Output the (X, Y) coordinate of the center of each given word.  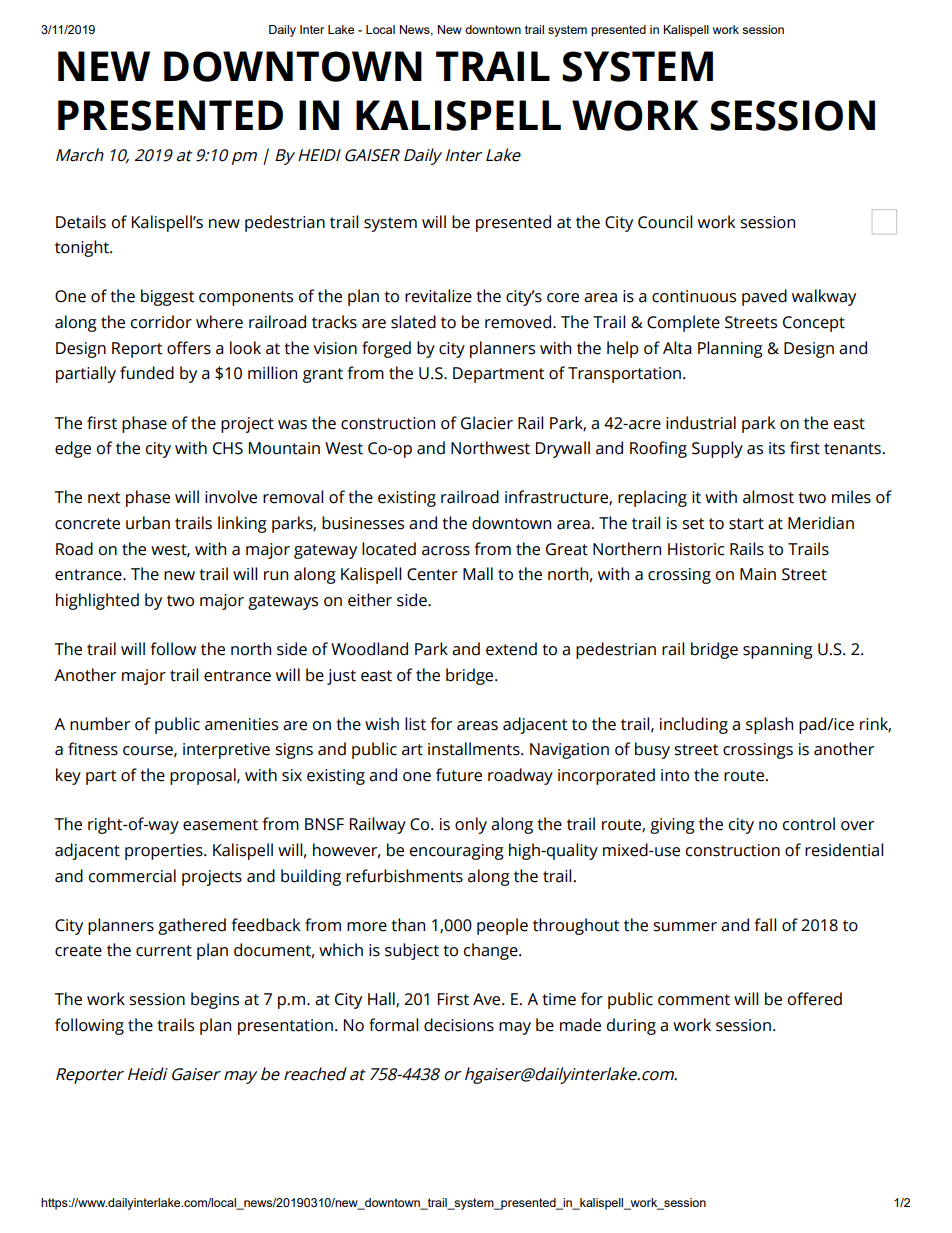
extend (511, 649)
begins (215, 1000)
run (276, 576)
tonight (83, 248)
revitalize (438, 296)
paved (764, 297)
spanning (778, 651)
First (453, 999)
